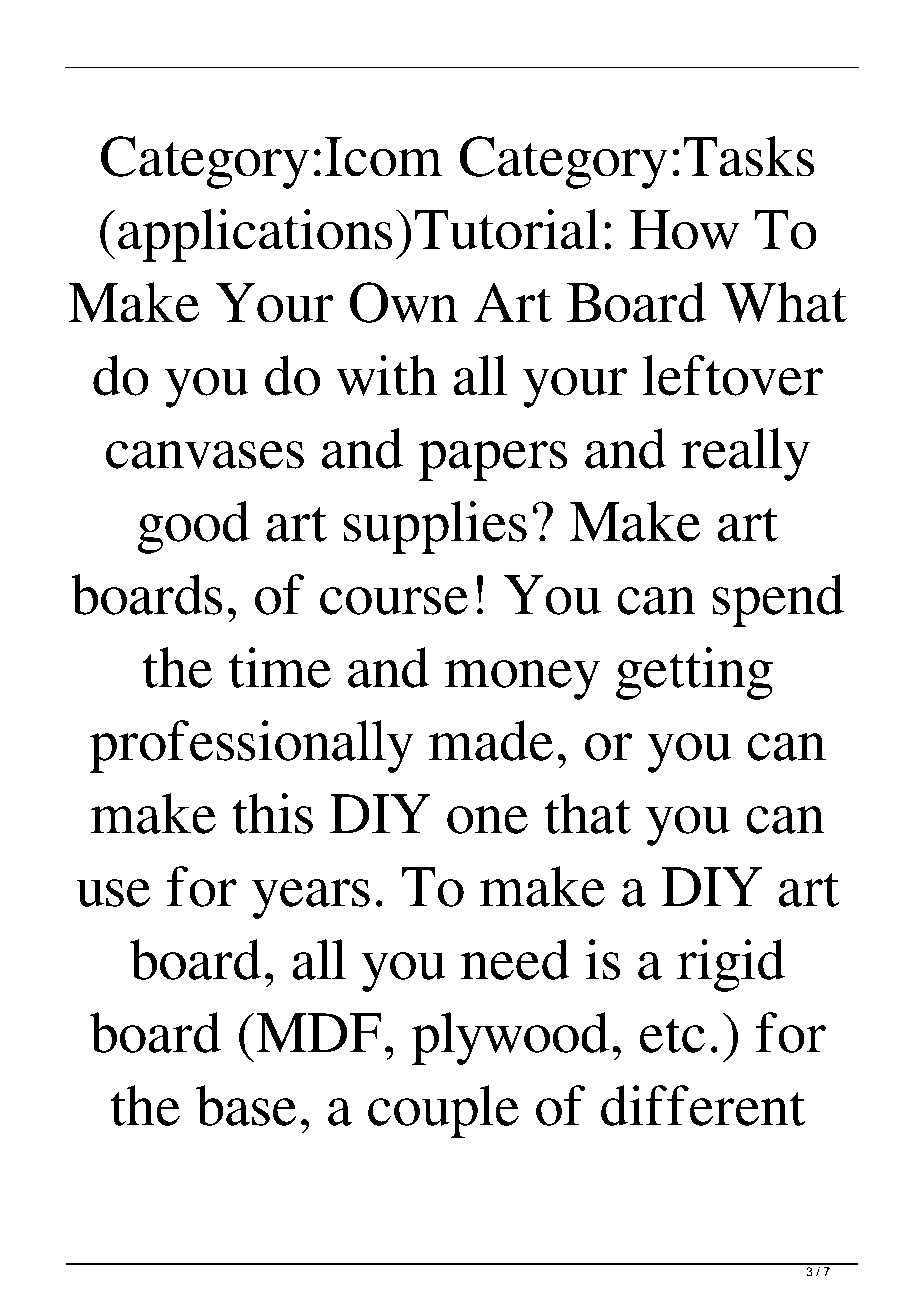  I want to click on time, so click(280, 667).
